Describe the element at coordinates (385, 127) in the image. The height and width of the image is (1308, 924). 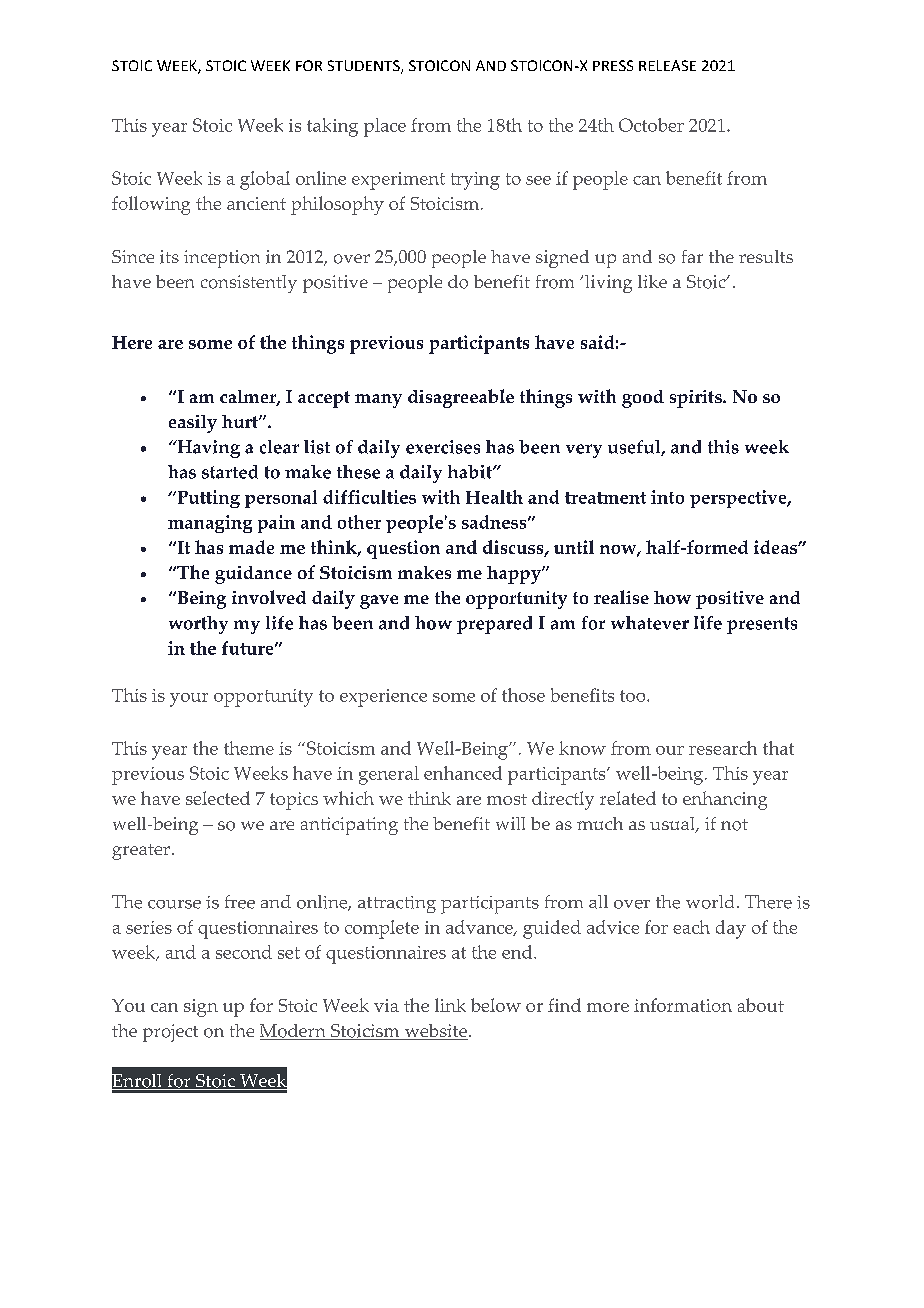
I see `place` at that location.
